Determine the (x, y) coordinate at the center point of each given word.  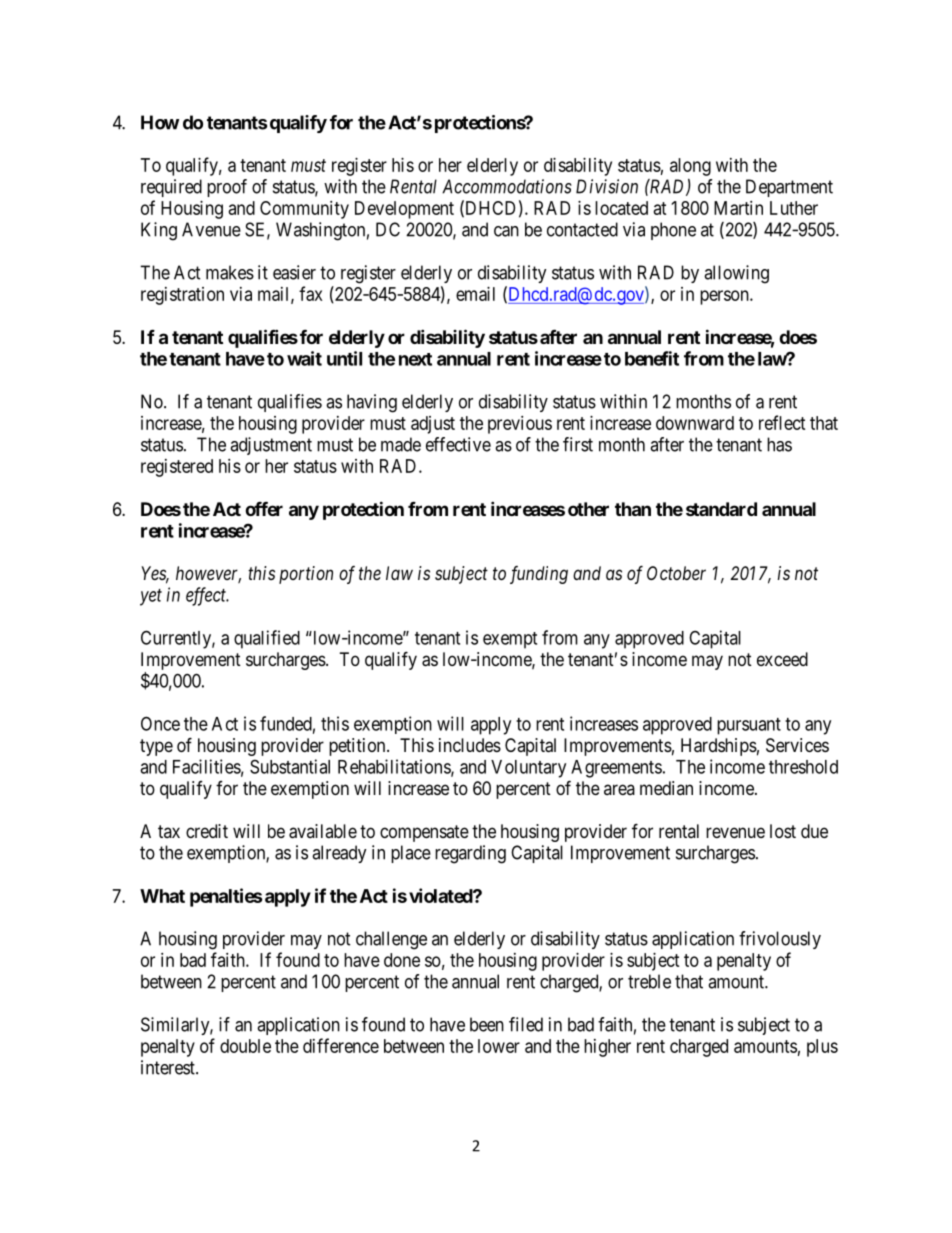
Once (160, 723)
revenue (735, 832)
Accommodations (507, 186)
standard (721, 509)
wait (304, 358)
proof (227, 188)
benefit (652, 358)
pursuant (749, 726)
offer (264, 509)
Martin (738, 208)
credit (207, 831)
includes (470, 745)
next (415, 359)
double (245, 1046)
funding (539, 575)
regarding (470, 854)
